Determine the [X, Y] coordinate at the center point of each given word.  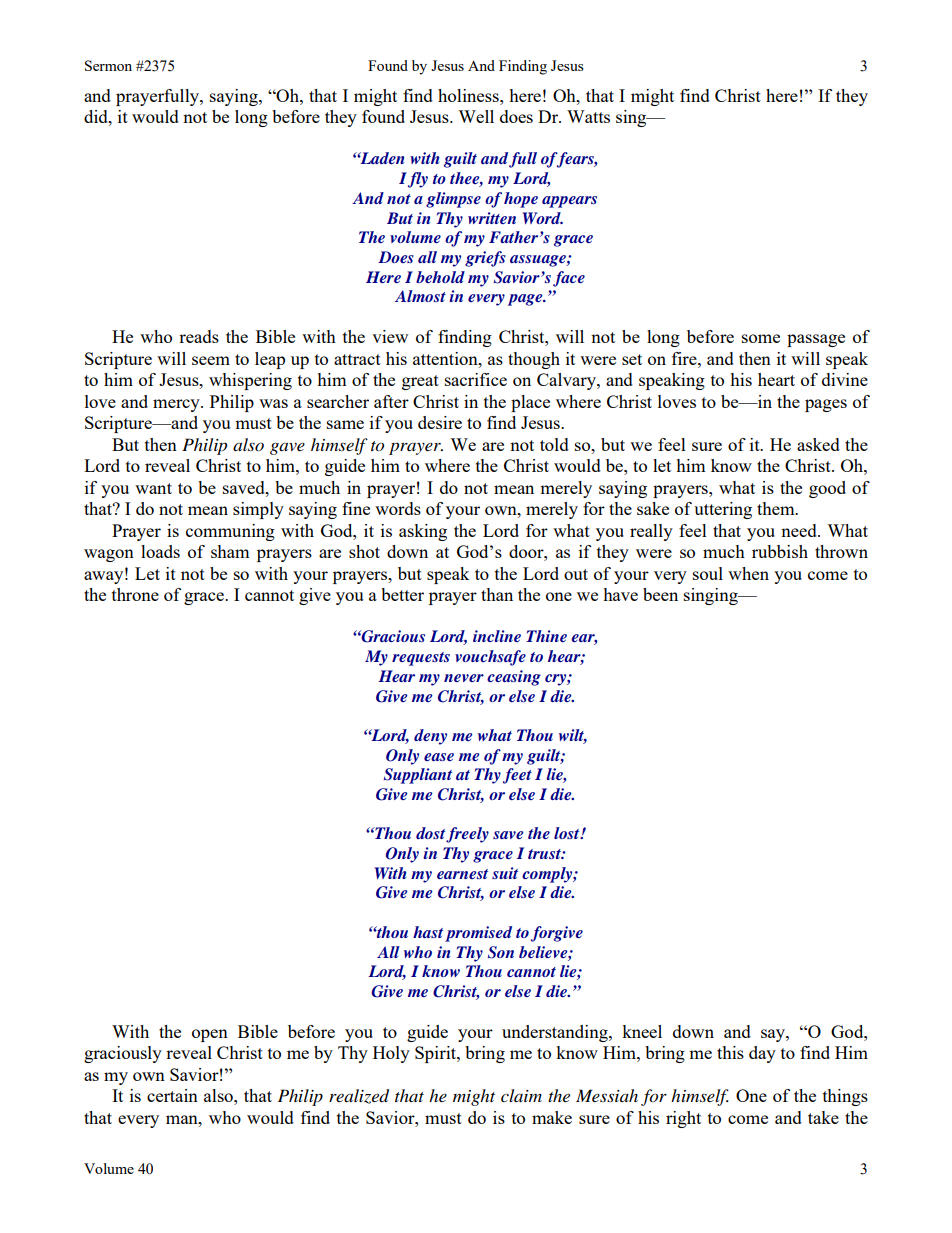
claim [521, 1095]
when [748, 573]
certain [172, 1095]
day [762, 1054]
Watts [588, 116]
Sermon [108, 65]
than [497, 594]
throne [135, 594]
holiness [469, 95]
